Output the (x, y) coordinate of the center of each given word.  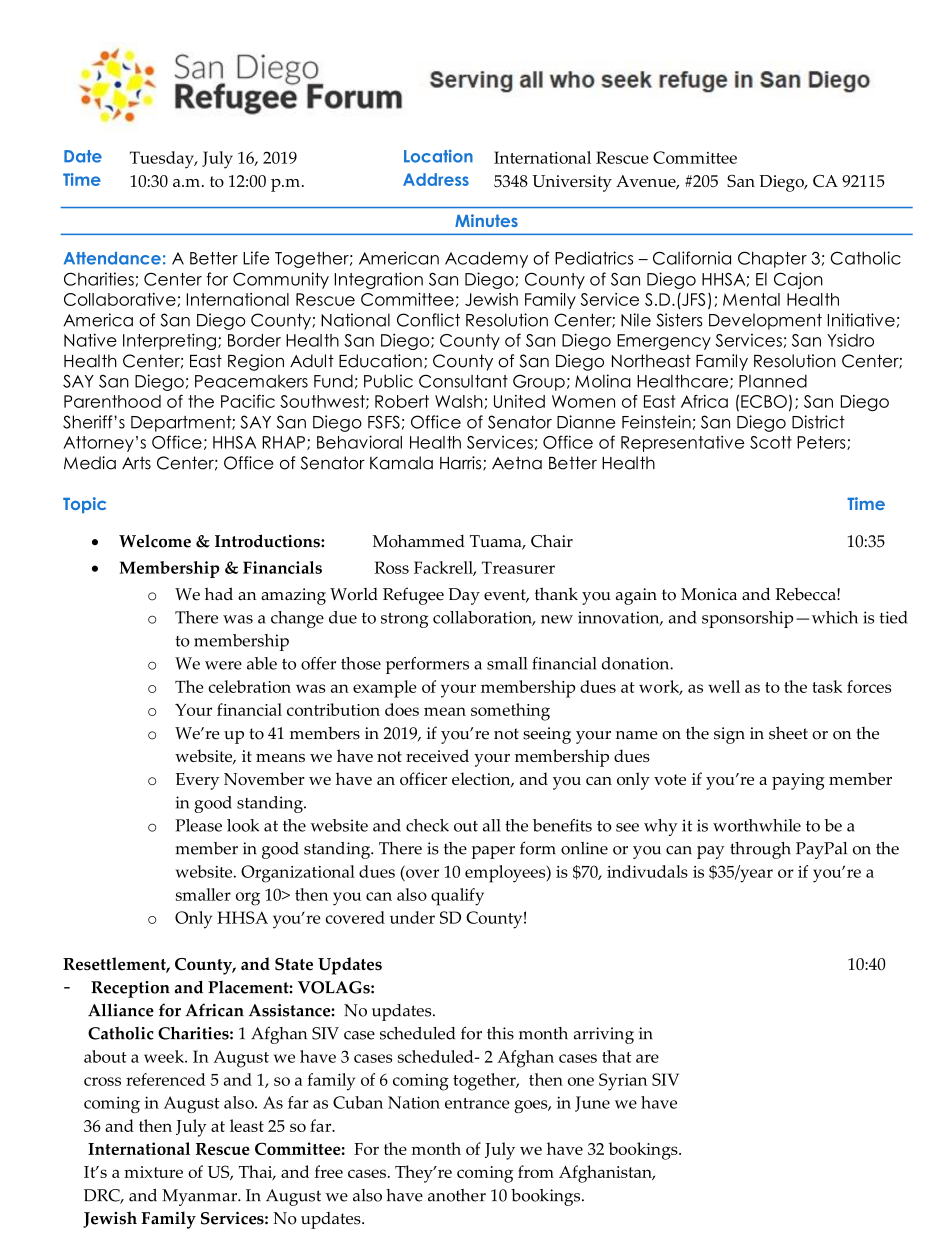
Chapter (772, 259)
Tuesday (163, 160)
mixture (153, 1172)
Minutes (486, 220)
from (536, 1171)
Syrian (623, 1082)
